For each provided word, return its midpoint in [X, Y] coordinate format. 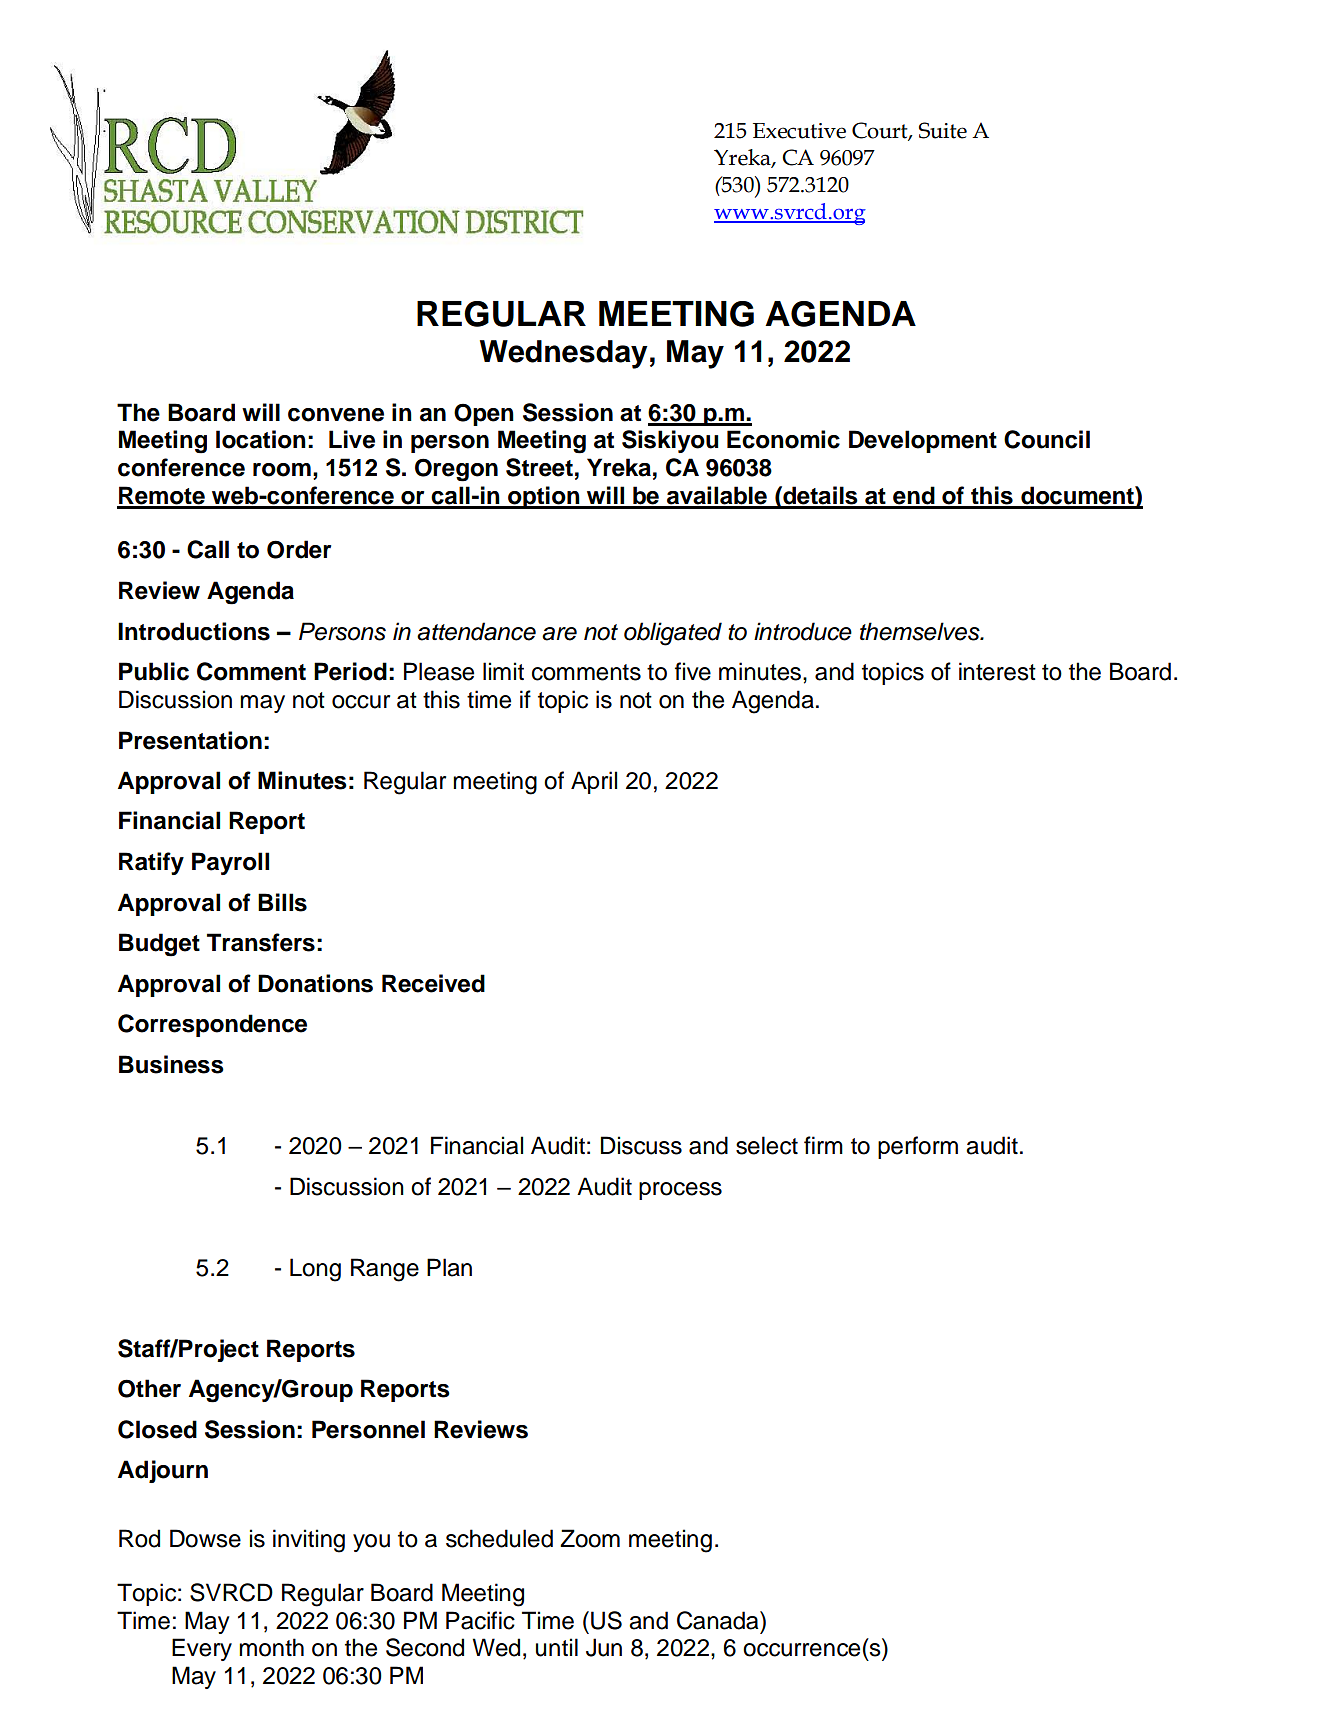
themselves [921, 631]
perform [918, 1147]
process [680, 1191]
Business [171, 1064]
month [271, 1647]
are [559, 634]
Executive [799, 131]
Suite [943, 130]
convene [336, 415]
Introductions [194, 631]
